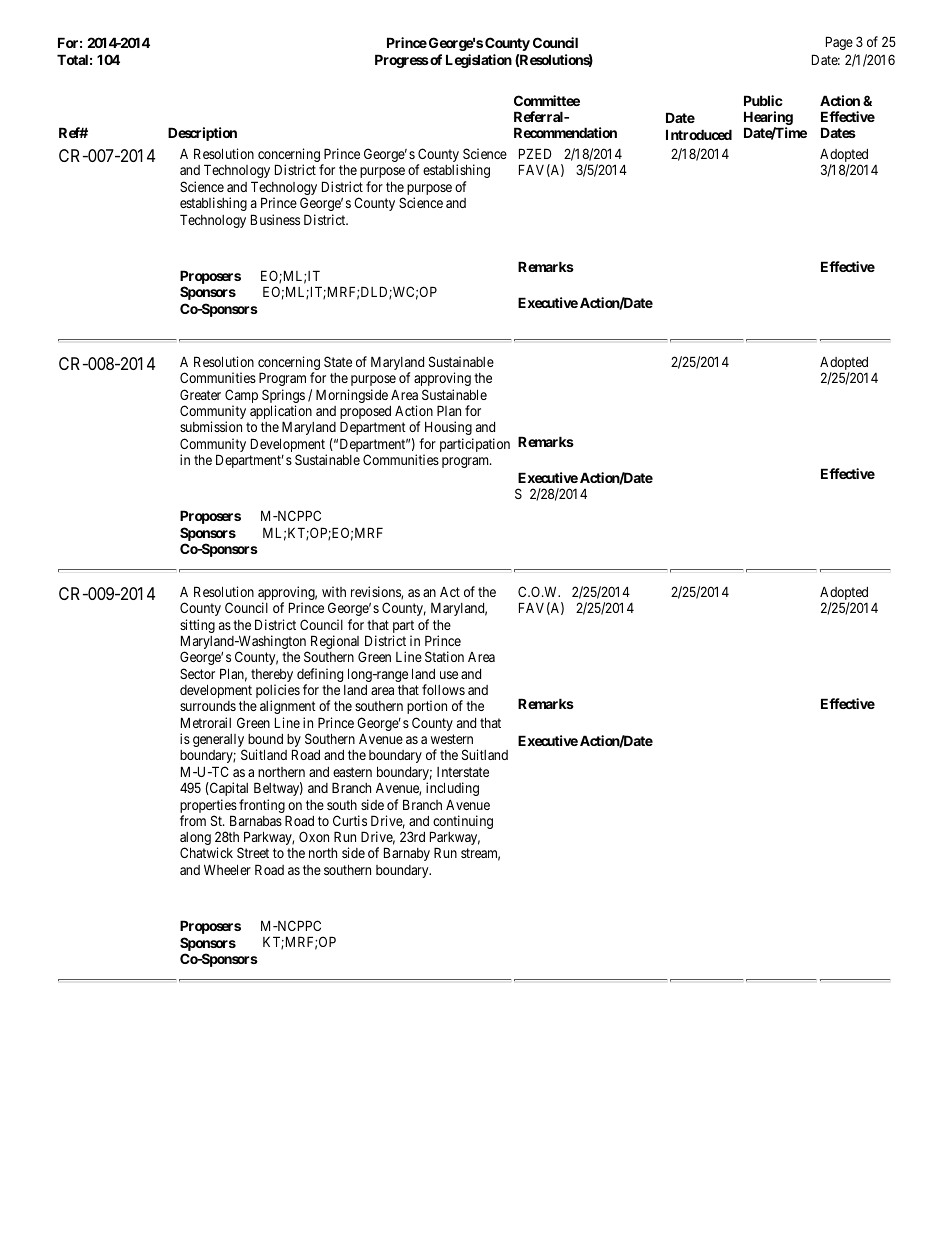 The height and width of the screenshot is (1233, 952). Describe the element at coordinates (275, 219) in the screenshot. I see `Business` at that location.
